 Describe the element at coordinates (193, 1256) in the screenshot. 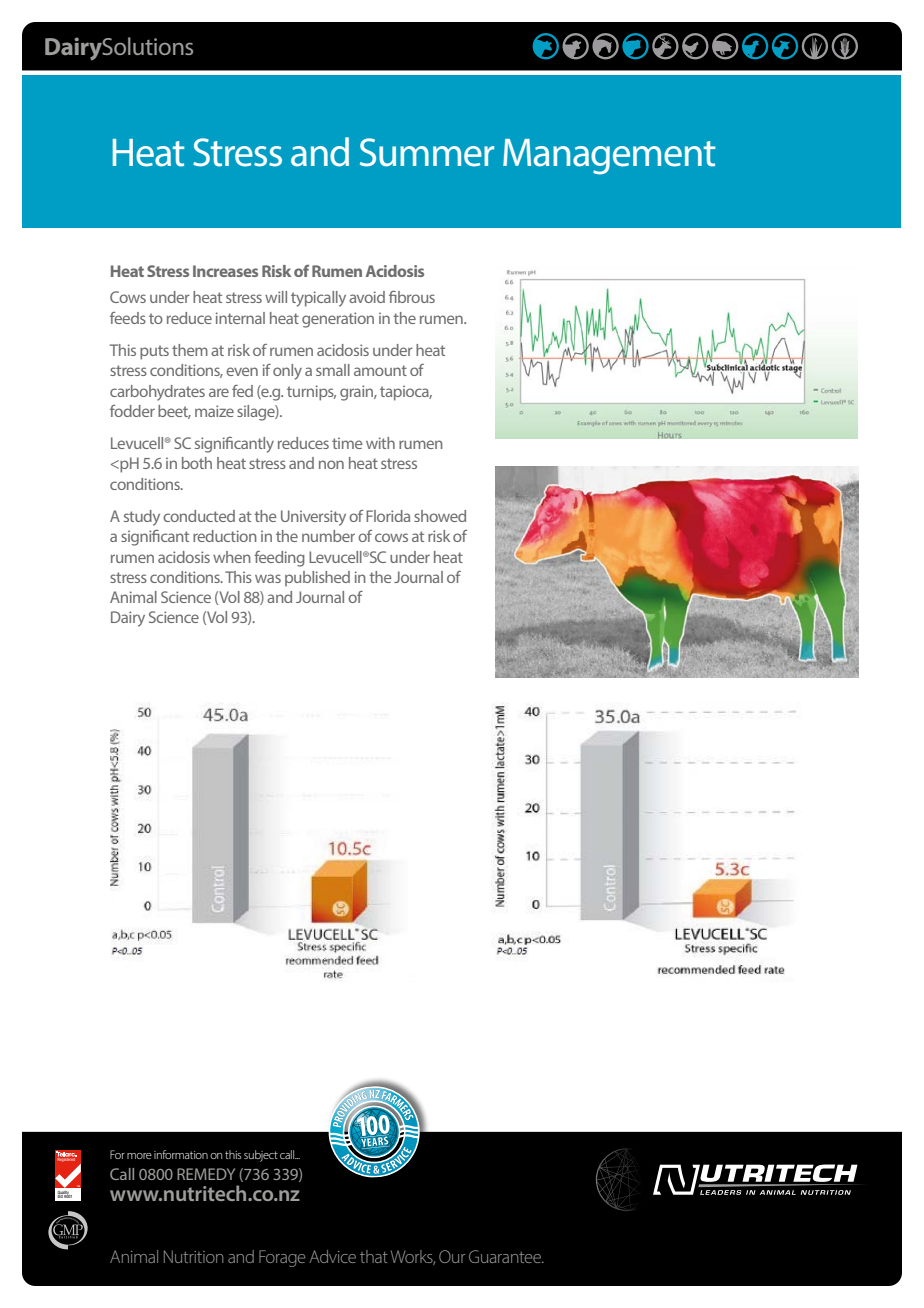

I see `Nutrition` at that location.
